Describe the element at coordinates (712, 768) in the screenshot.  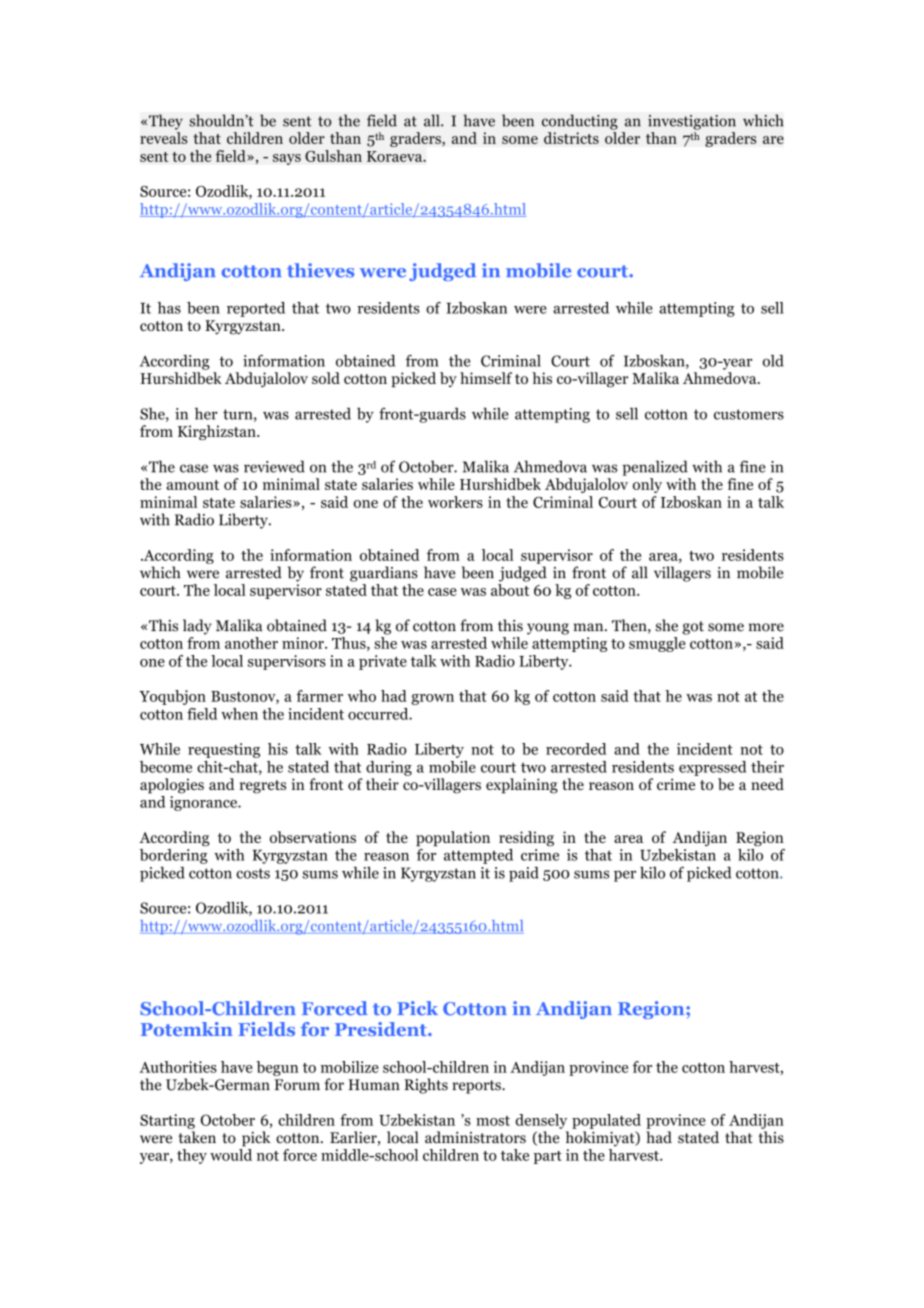
I see `expressed` at that location.
